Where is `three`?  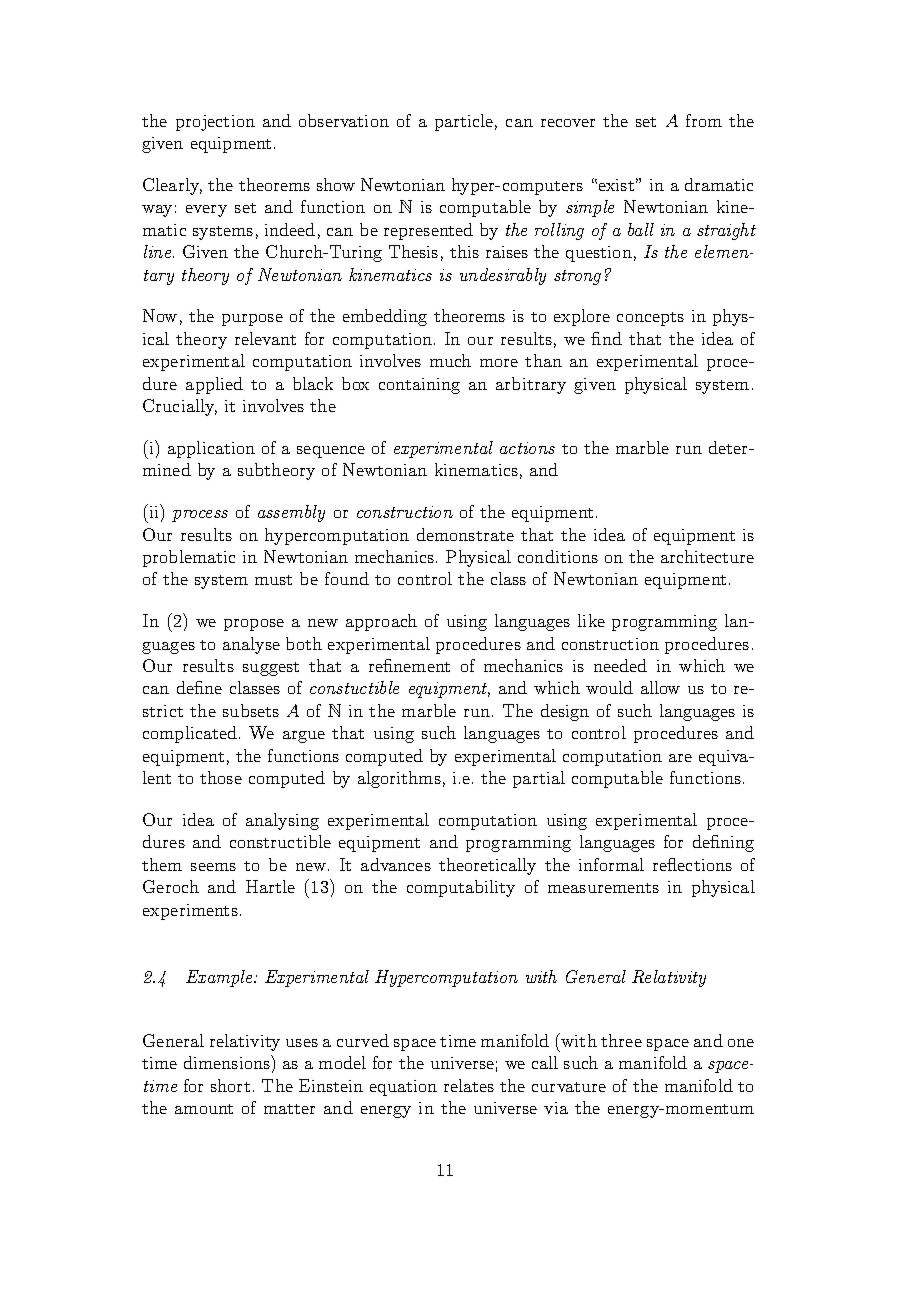
three is located at coordinates (621, 1040).
